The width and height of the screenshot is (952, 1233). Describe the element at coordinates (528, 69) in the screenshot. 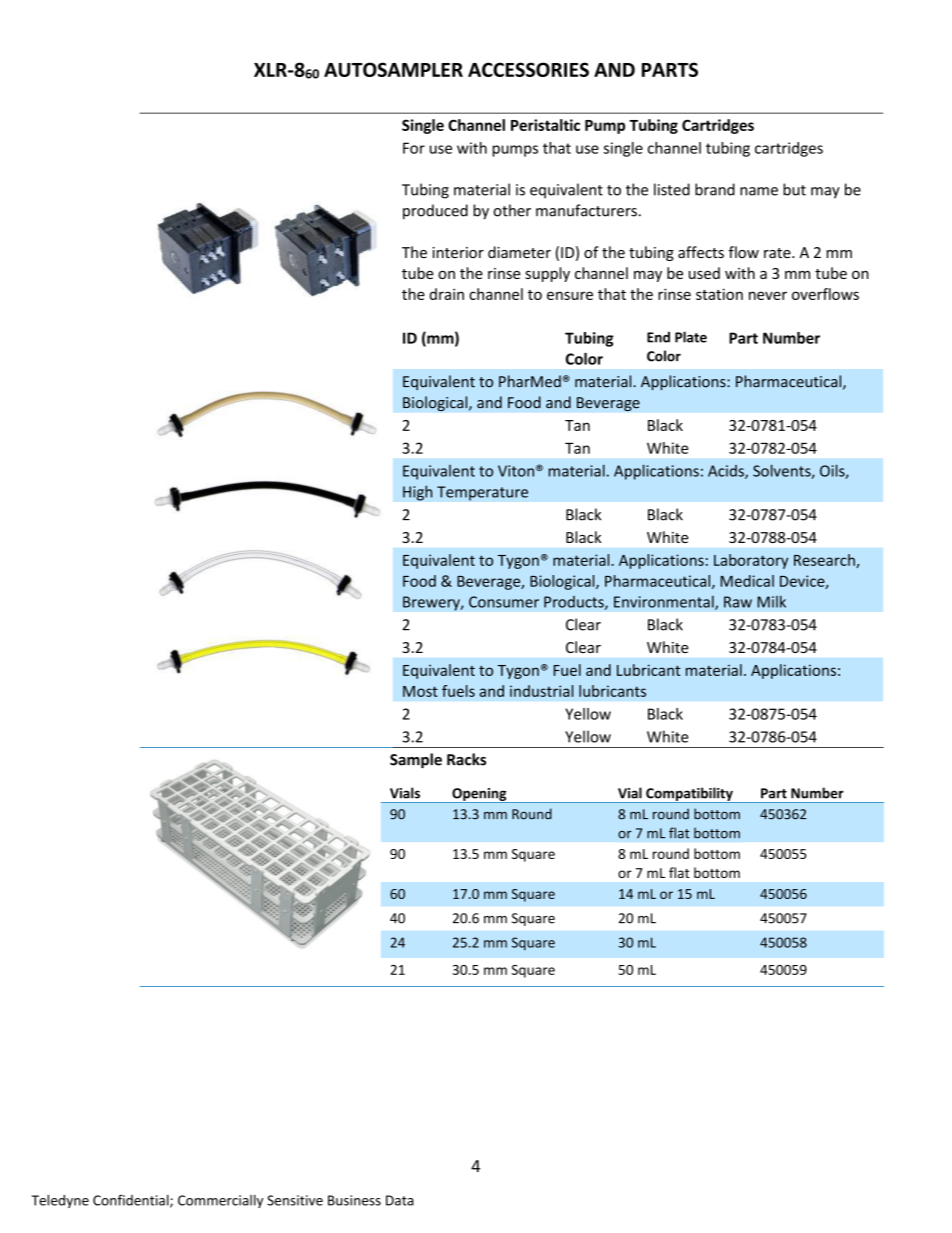

I see `ACCESSORIES` at that location.
